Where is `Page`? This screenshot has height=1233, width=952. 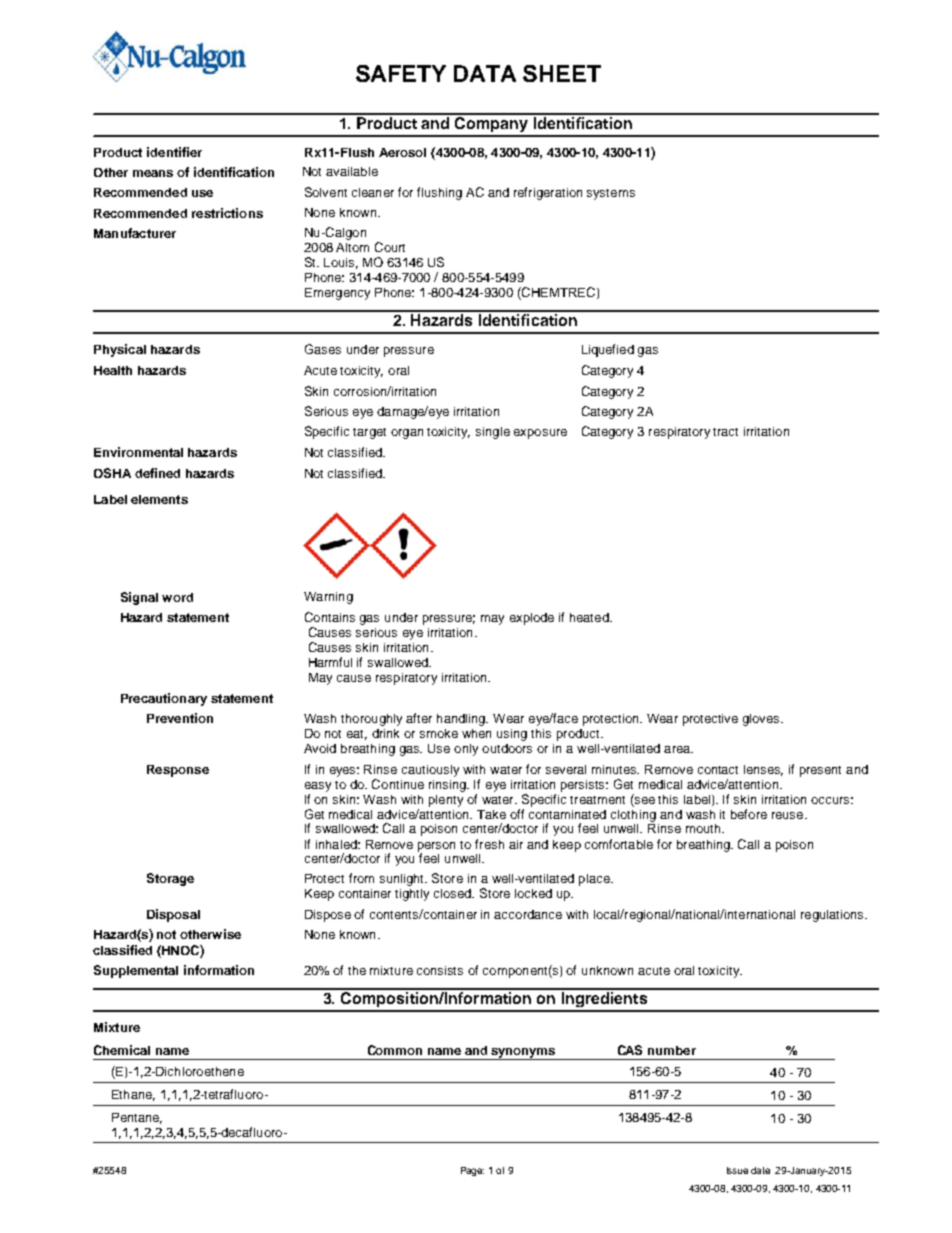 Page is located at coordinates (472, 1171).
